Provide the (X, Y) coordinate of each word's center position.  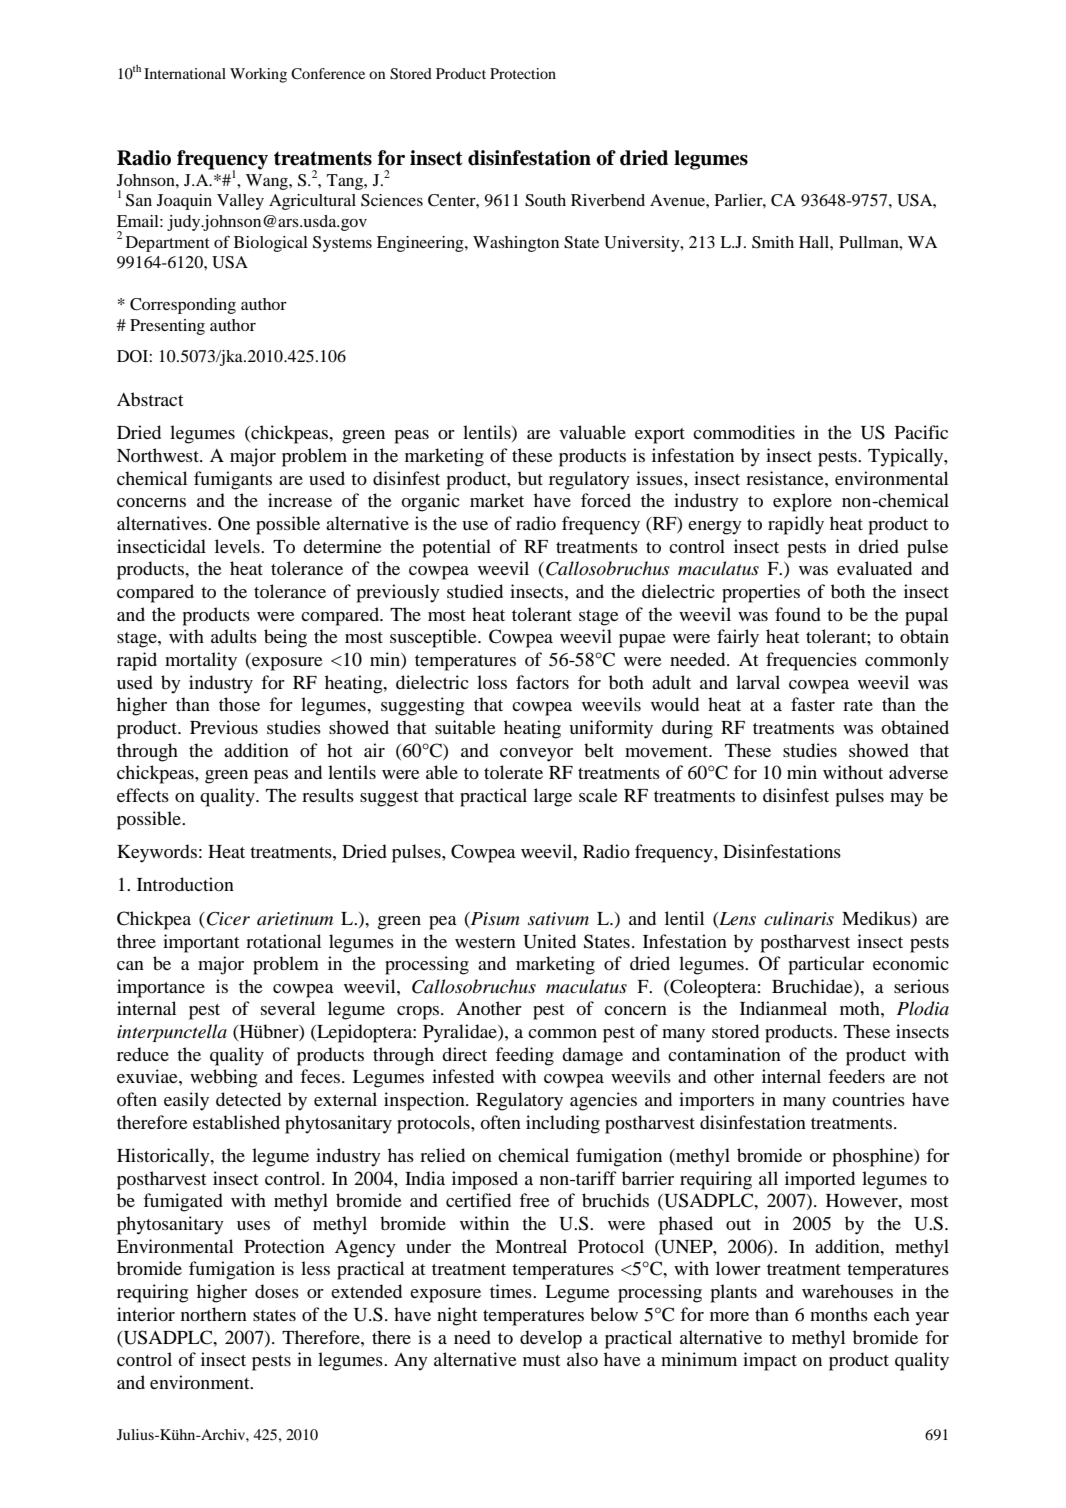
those (239, 704)
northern (214, 1314)
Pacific (921, 432)
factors (542, 682)
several (288, 1008)
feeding (524, 1056)
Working (258, 75)
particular (826, 965)
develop (551, 1339)
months (839, 1314)
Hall (815, 242)
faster (813, 704)
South (545, 200)
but (530, 478)
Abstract (150, 399)
